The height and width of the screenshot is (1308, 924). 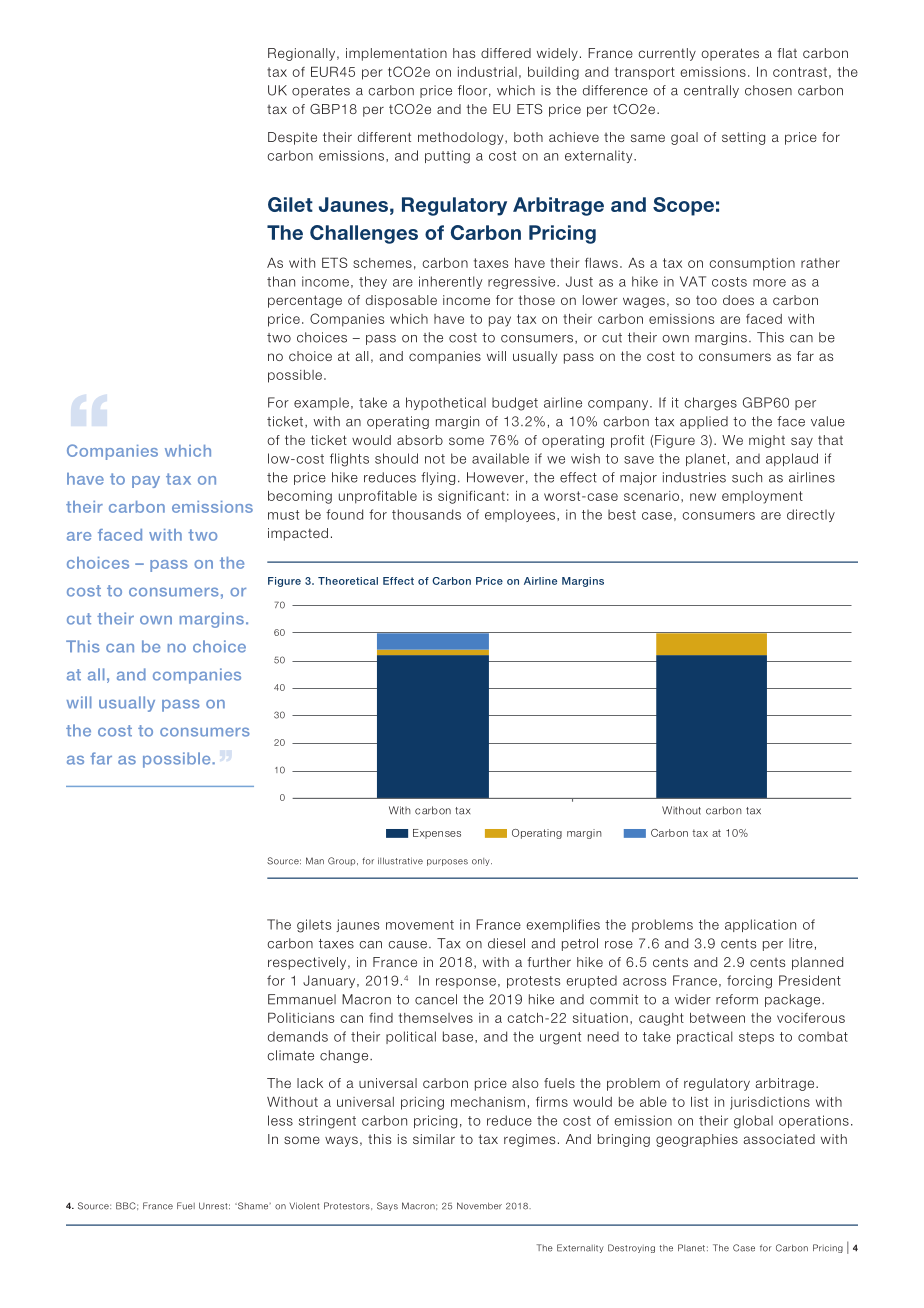 I want to click on charges, so click(x=710, y=404).
